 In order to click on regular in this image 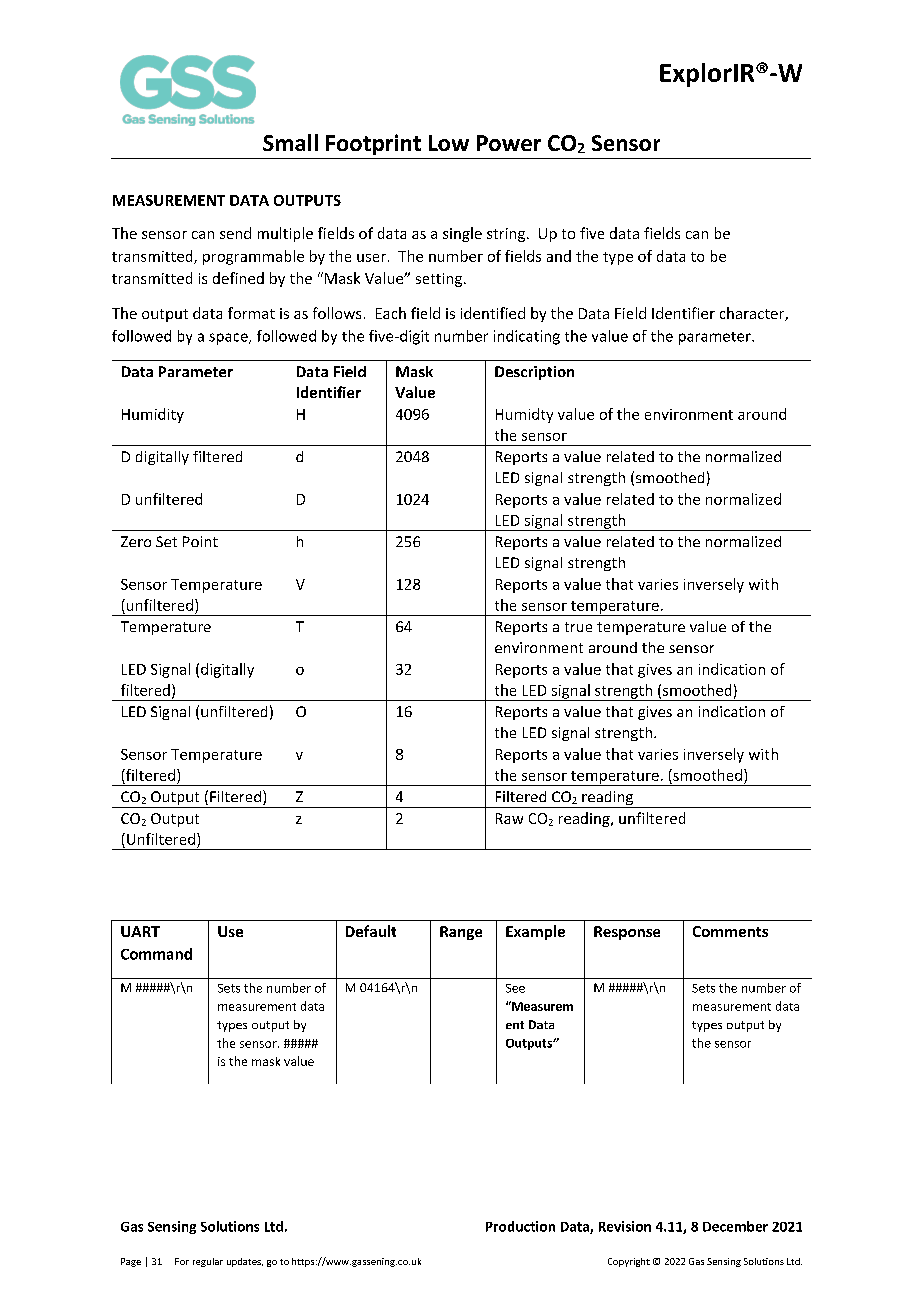, I will do `click(208, 1262)`.
